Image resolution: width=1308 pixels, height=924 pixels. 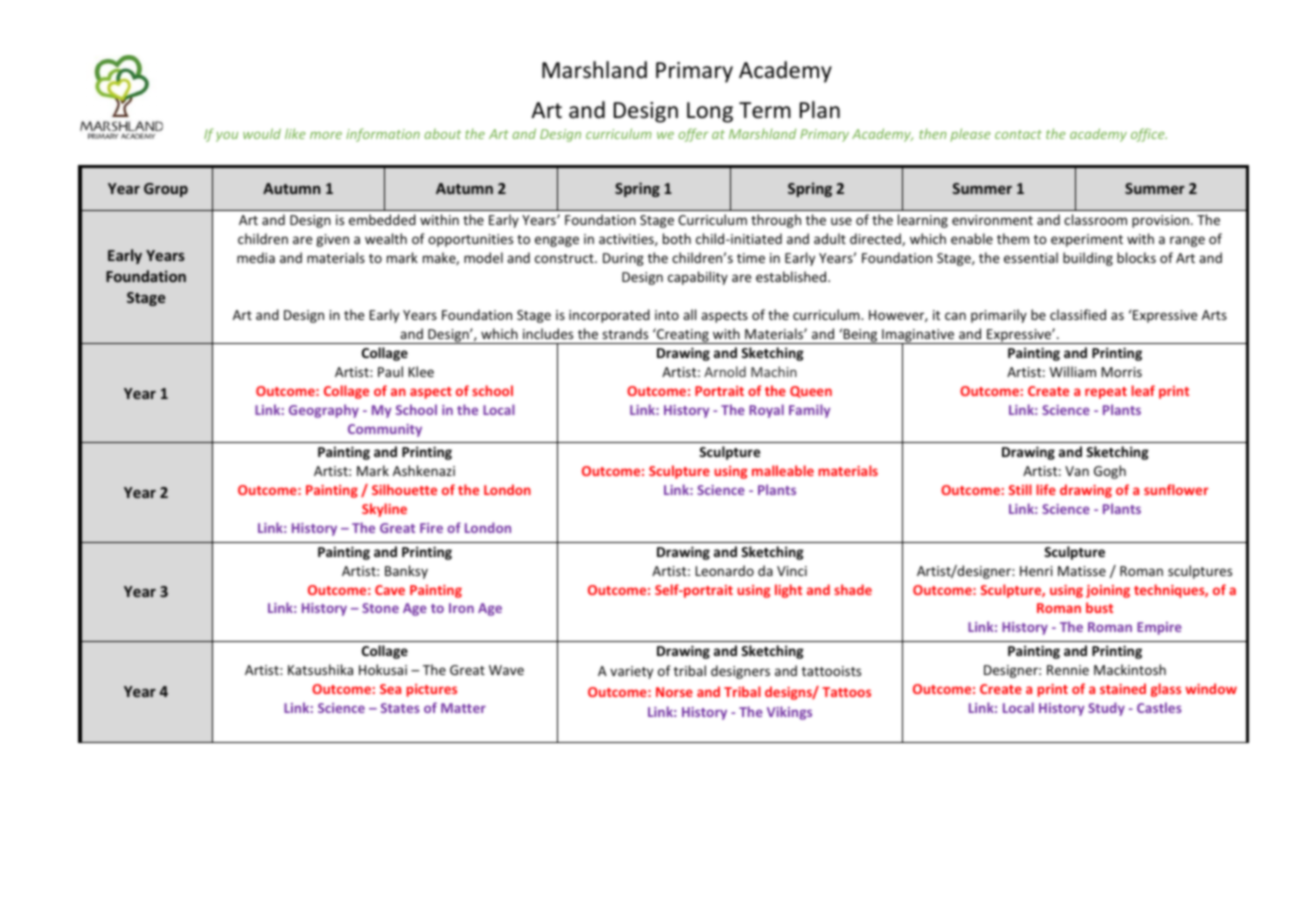 What do you see at coordinates (1088, 259) in the page?
I see `building` at bounding box center [1088, 259].
